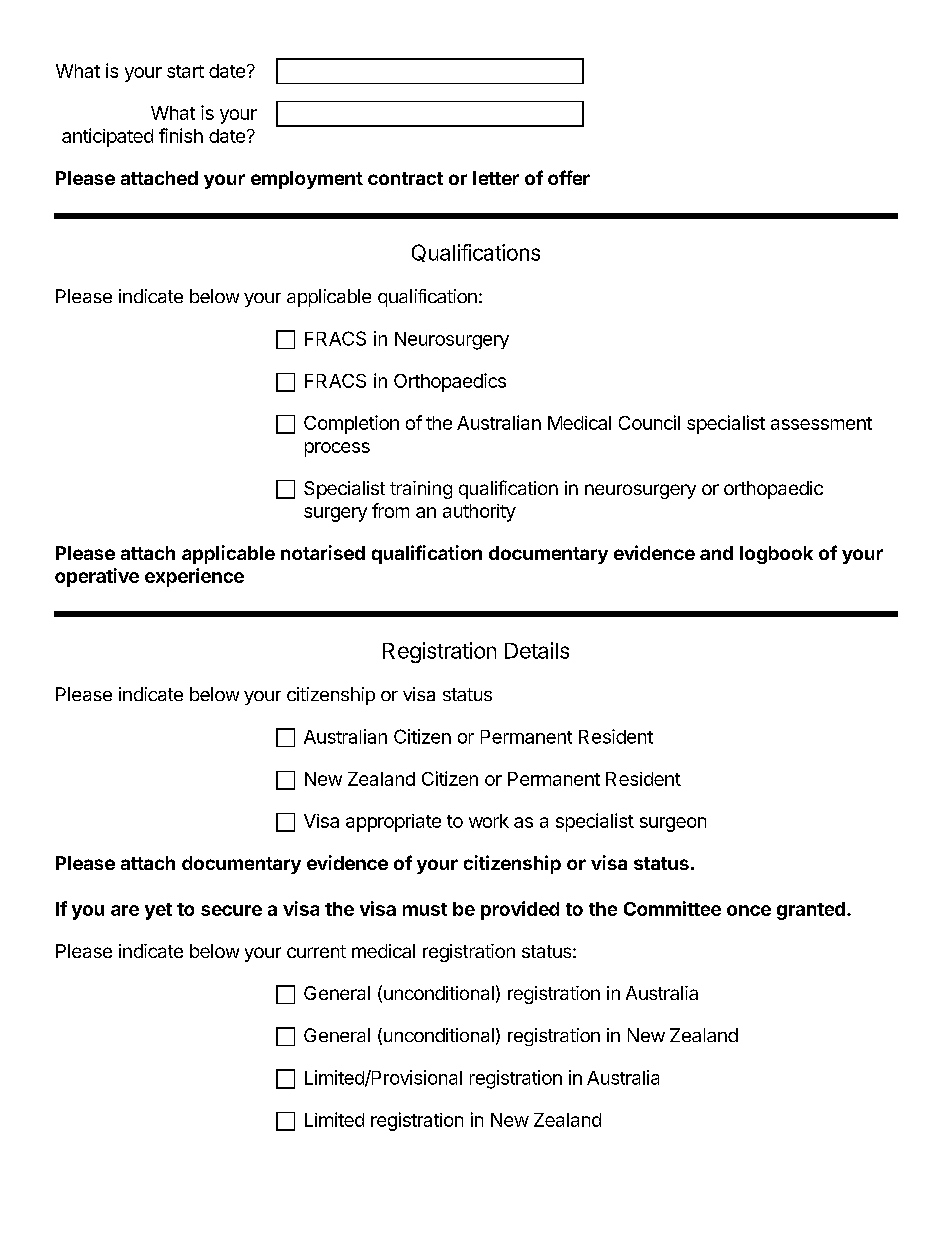  I want to click on once, so click(749, 910).
